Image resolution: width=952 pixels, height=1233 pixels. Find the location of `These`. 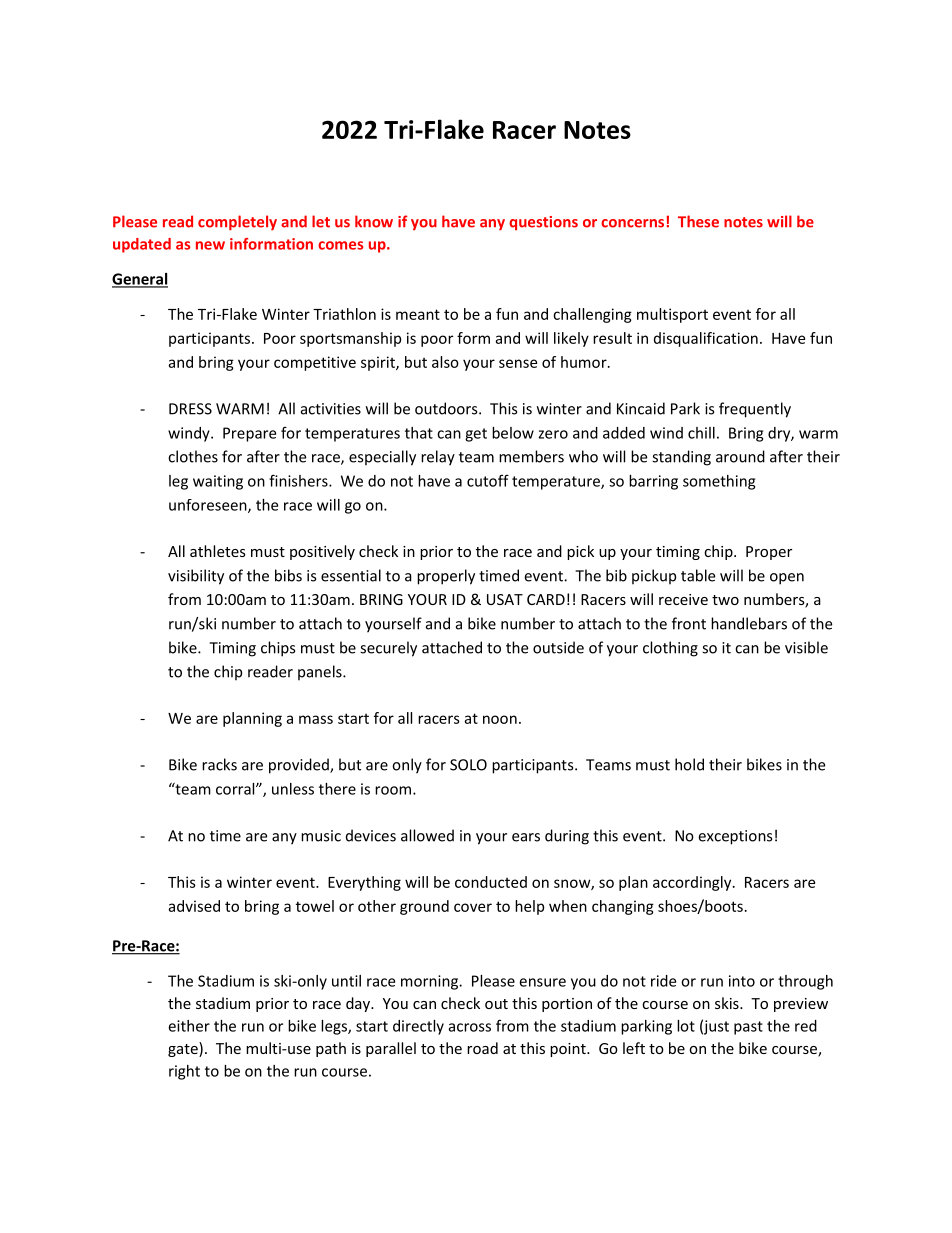

These is located at coordinates (698, 221).
